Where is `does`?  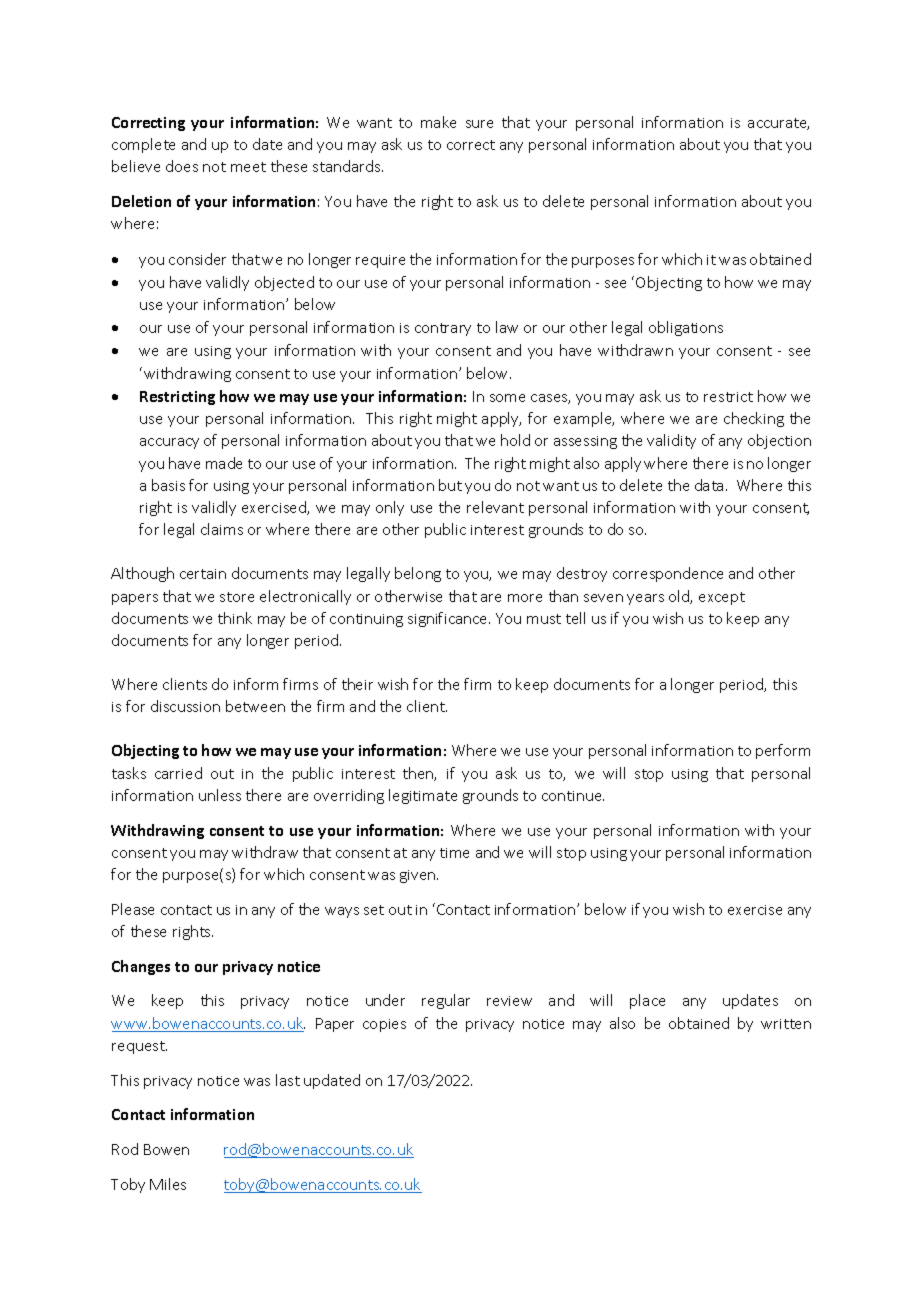 does is located at coordinates (182, 166).
